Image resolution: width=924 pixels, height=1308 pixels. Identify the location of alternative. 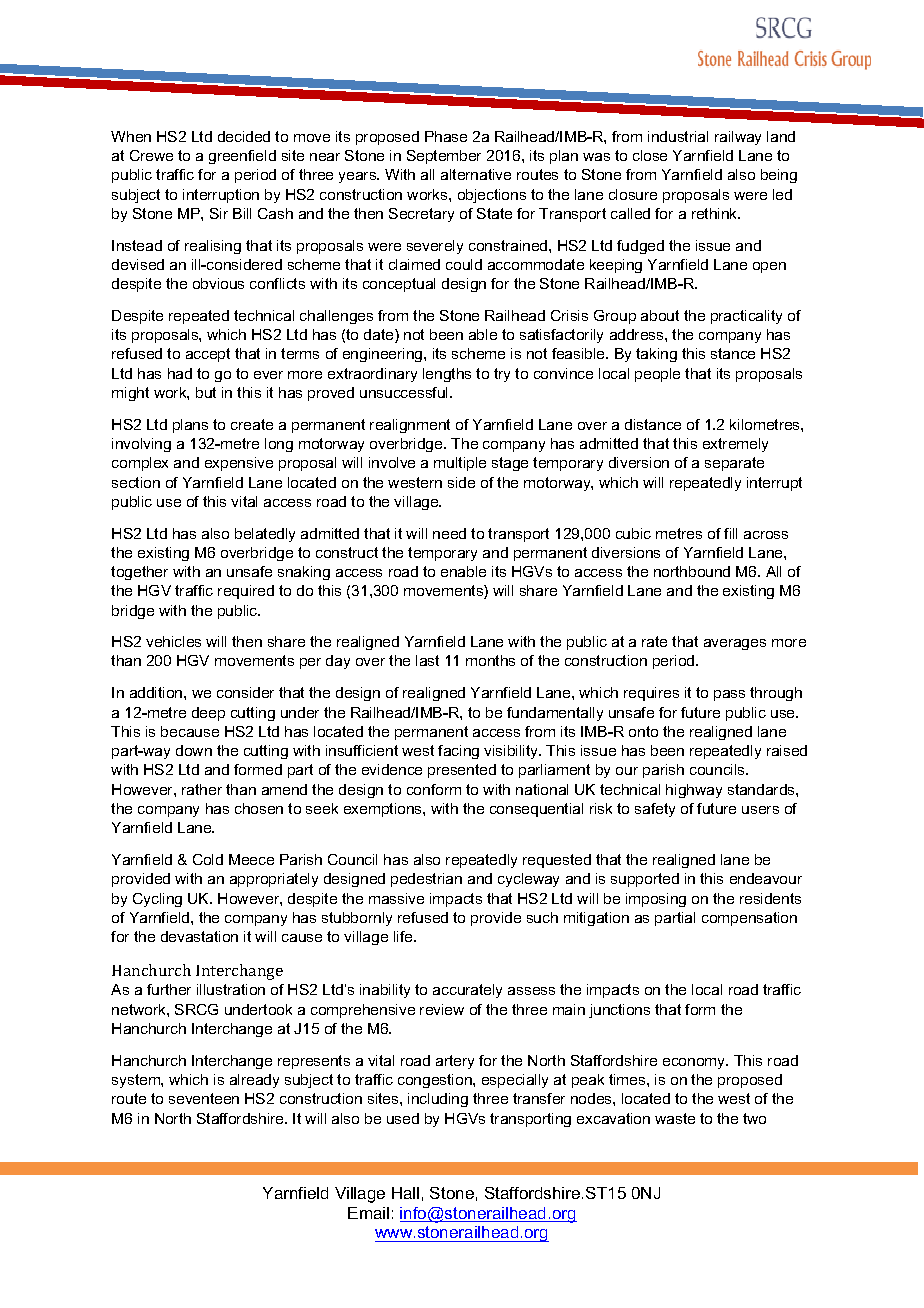
(476, 174).
